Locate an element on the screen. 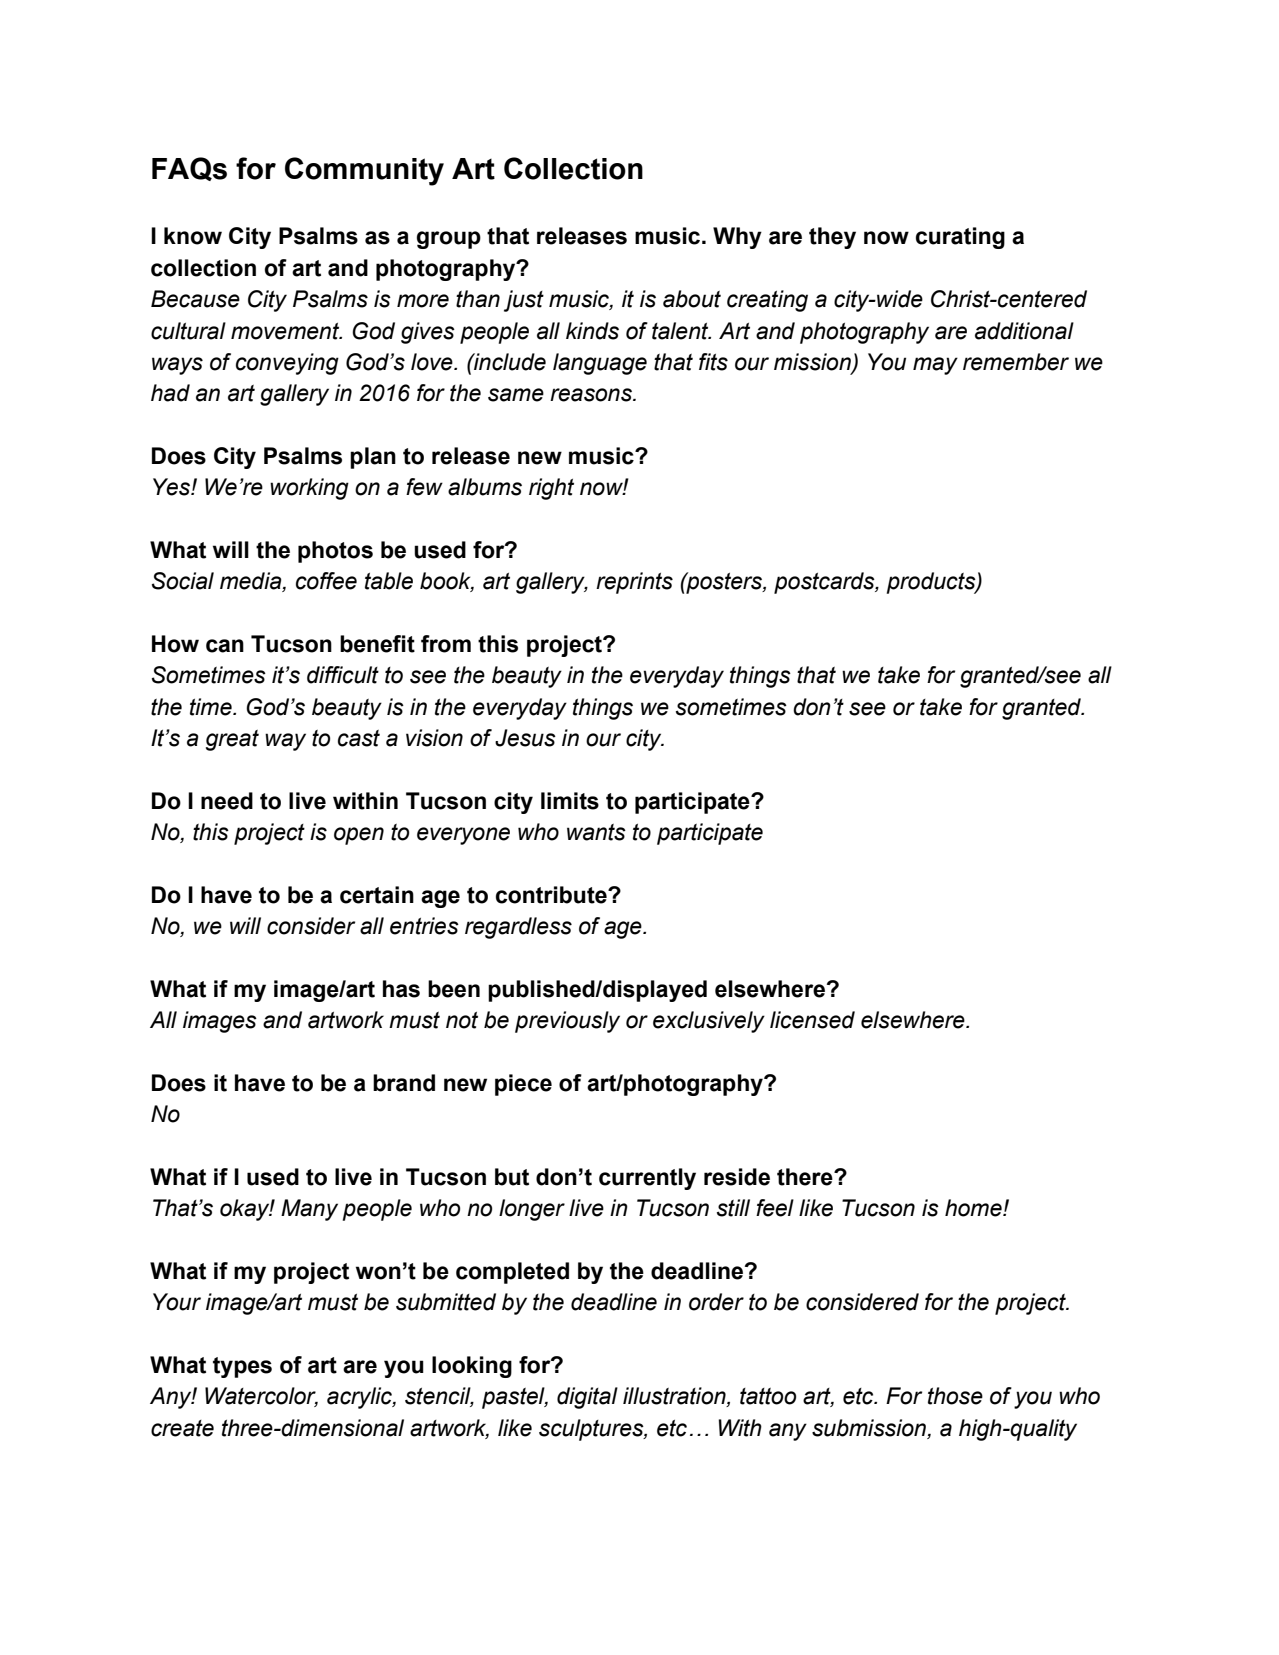 Image resolution: width=1279 pixels, height=1655 pixels. just is located at coordinates (524, 301).
